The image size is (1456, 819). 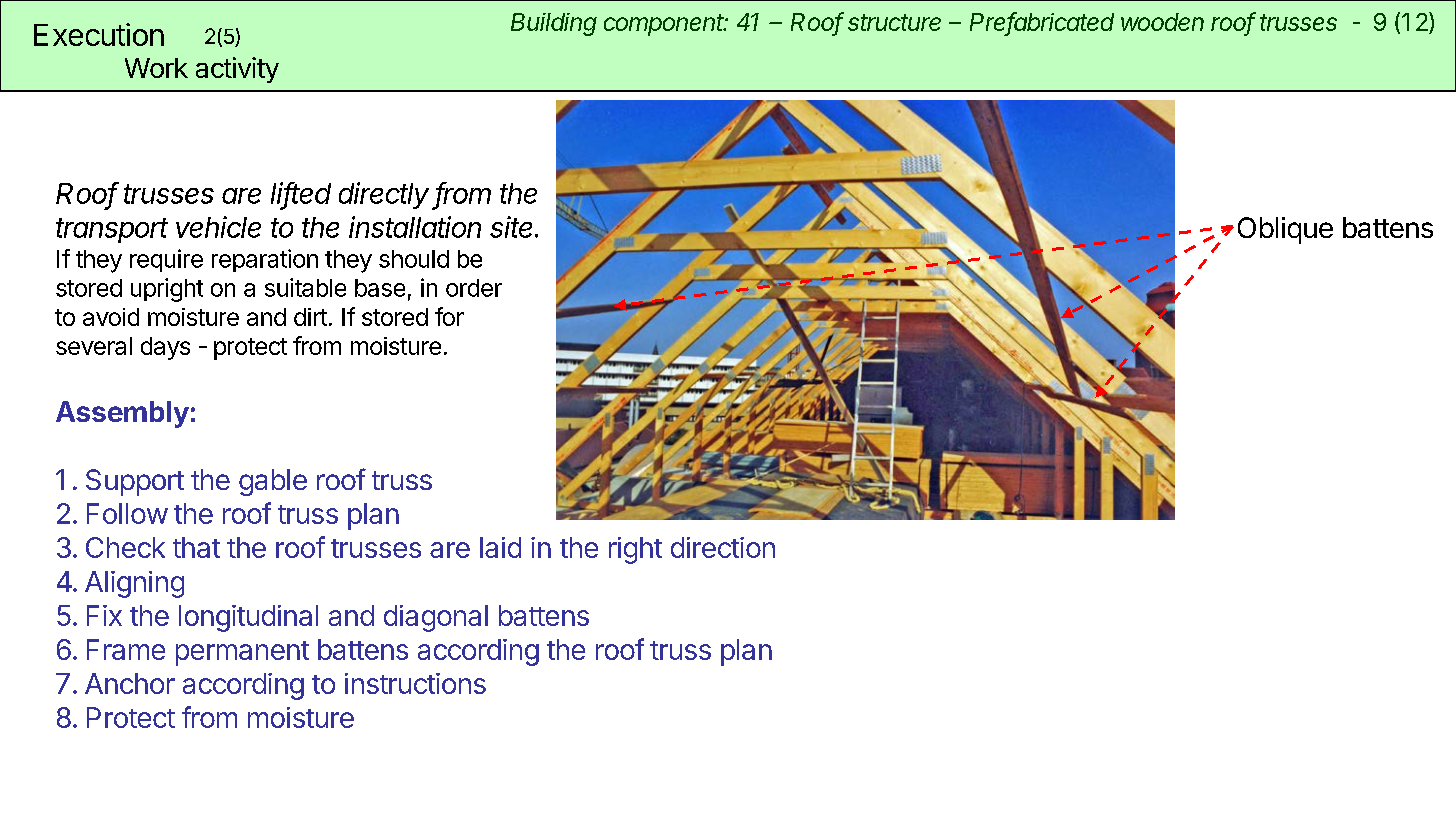 I want to click on activity, so click(x=237, y=70).
